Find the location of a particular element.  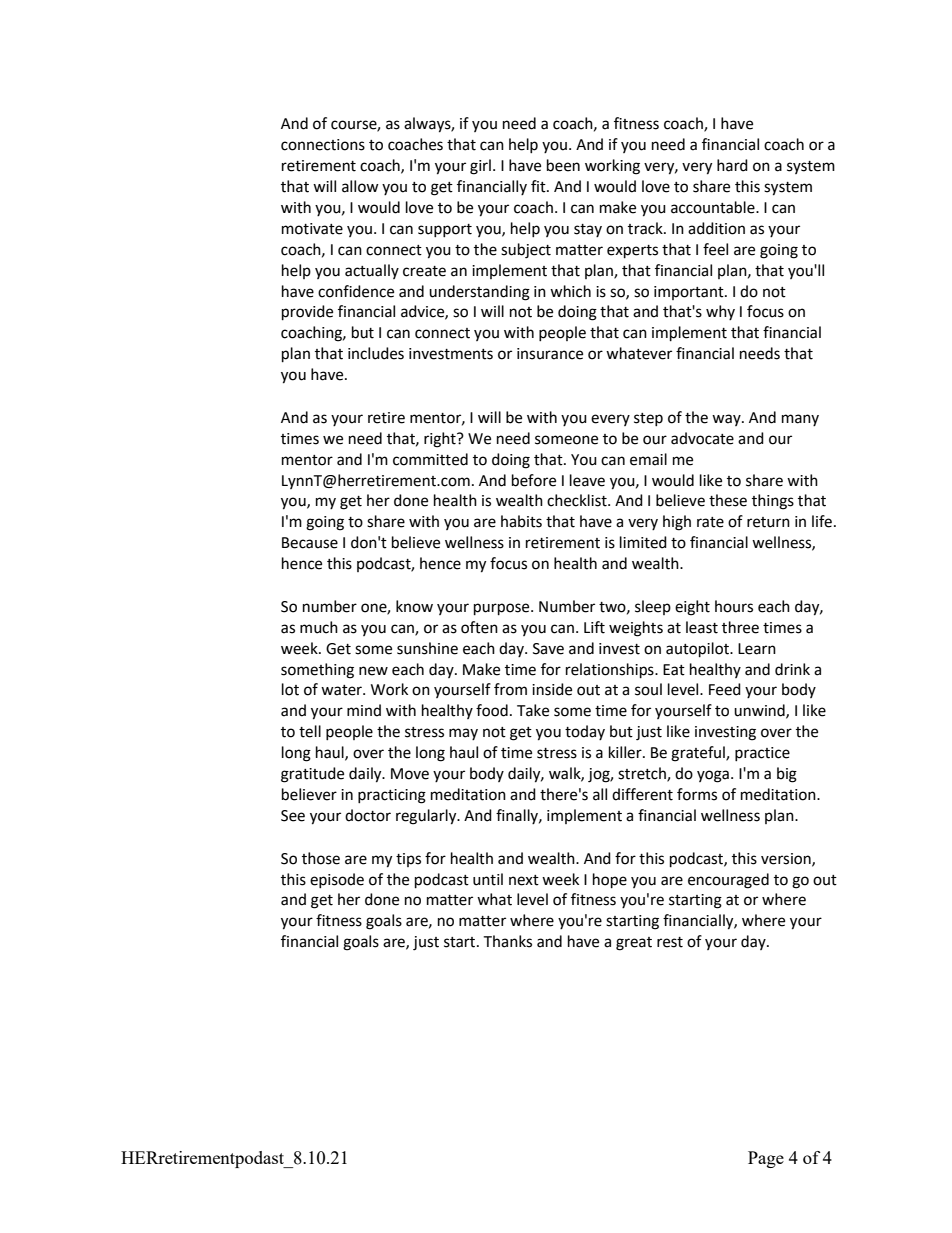

allow is located at coordinates (360, 186).
